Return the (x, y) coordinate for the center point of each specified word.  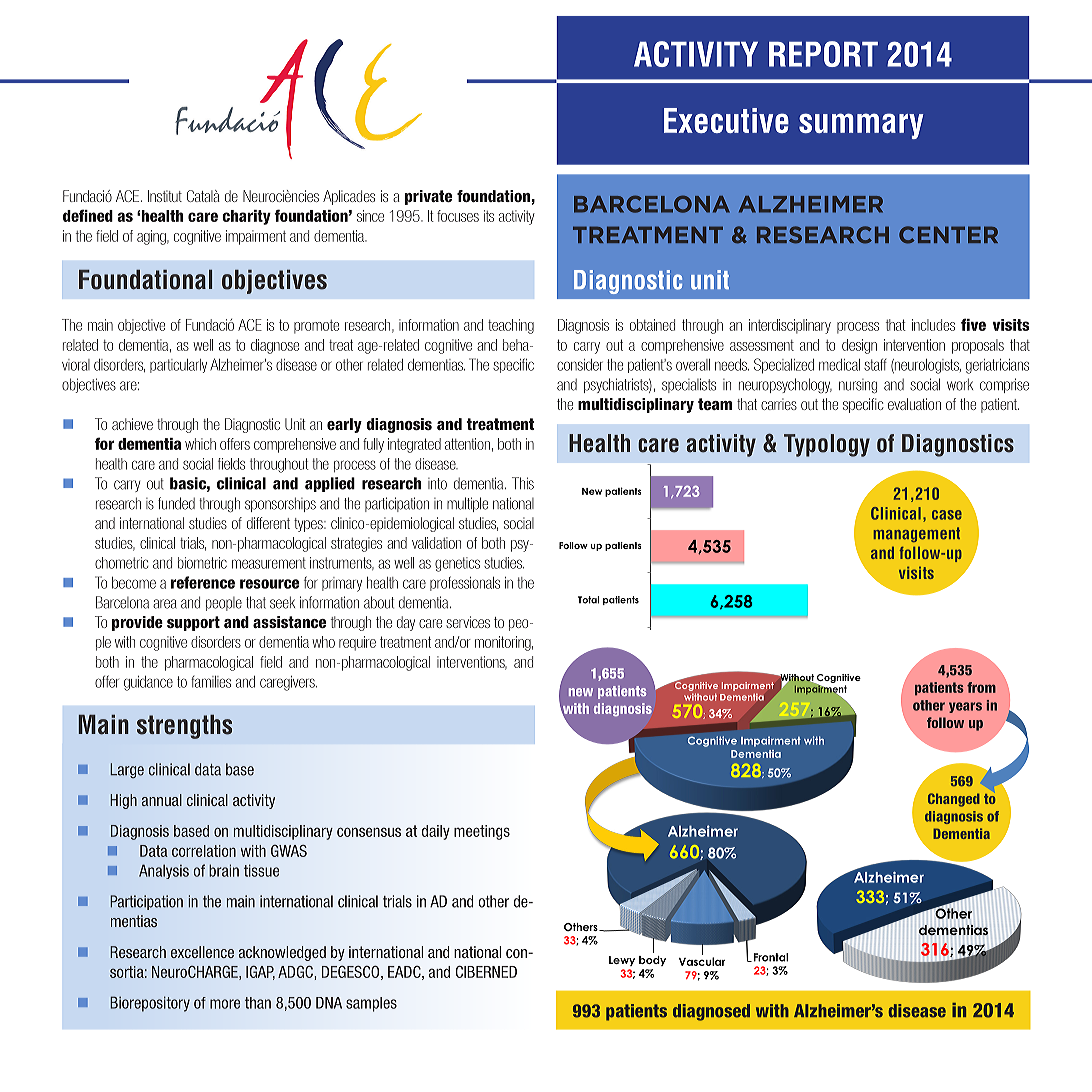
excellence (202, 952)
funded (176, 503)
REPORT (823, 54)
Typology (827, 445)
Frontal (769, 957)
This (523, 483)
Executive (726, 120)
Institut (165, 196)
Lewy (622, 961)
